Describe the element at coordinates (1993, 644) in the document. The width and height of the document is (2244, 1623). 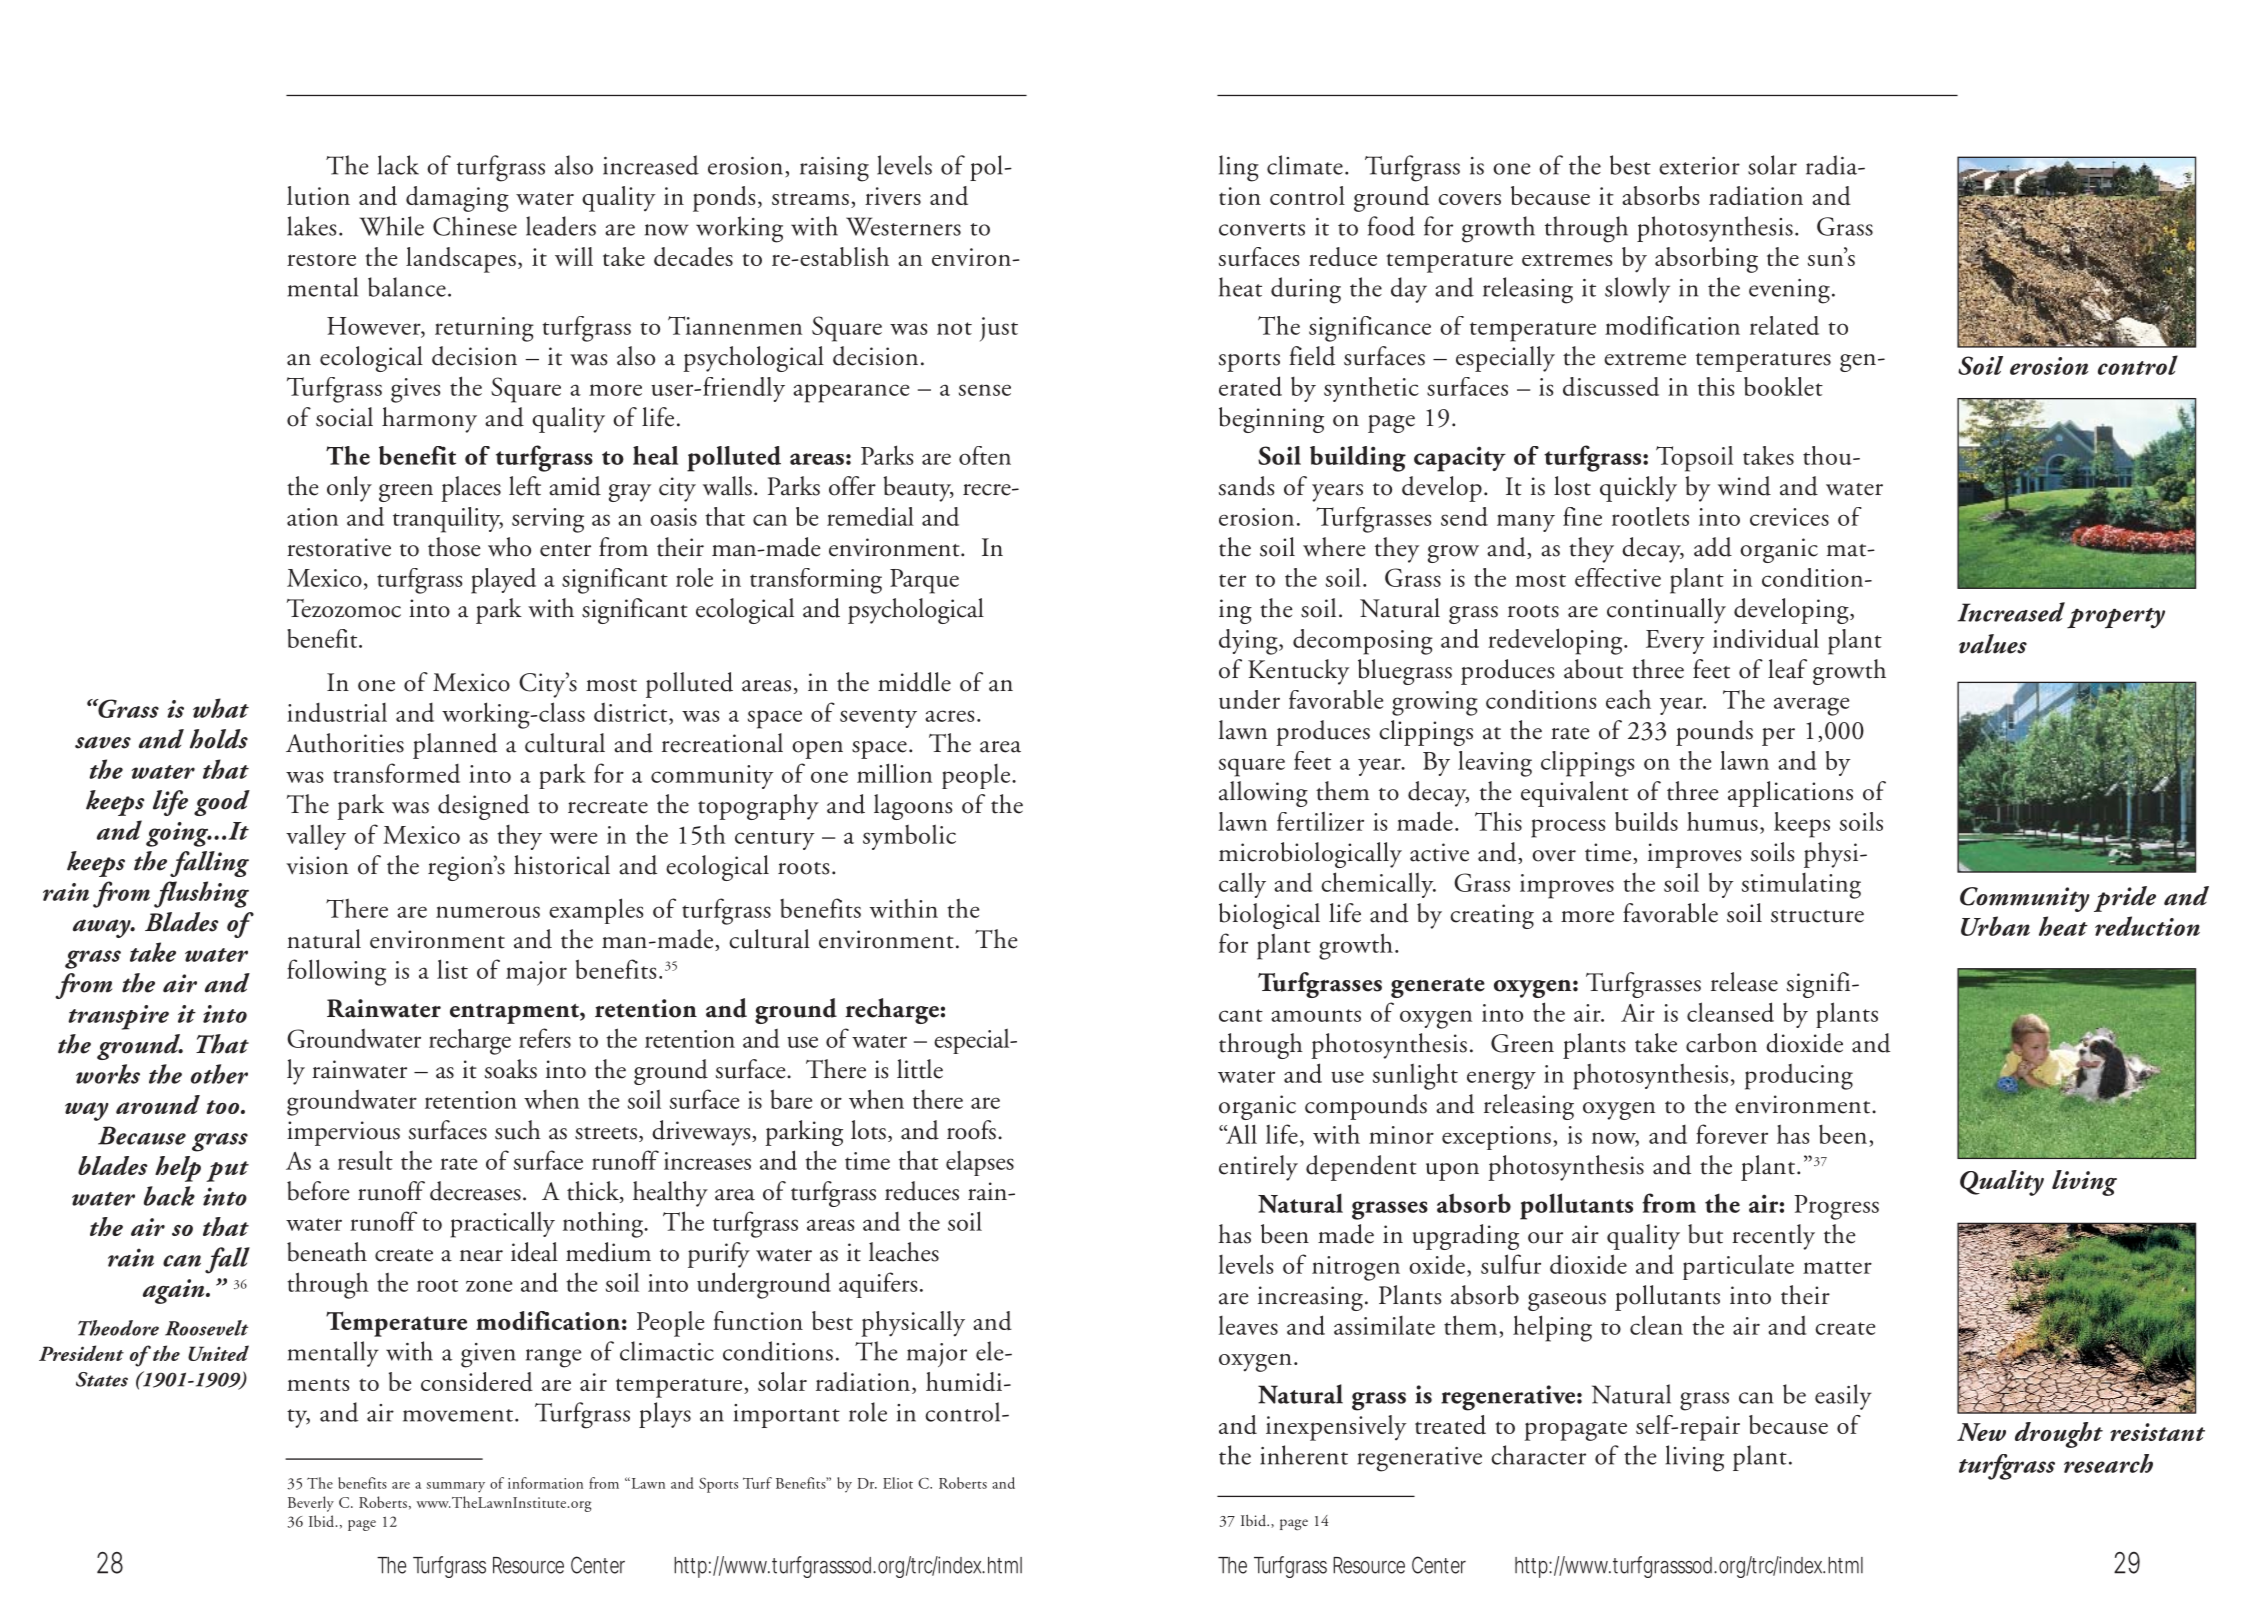
I see `values` at that location.
